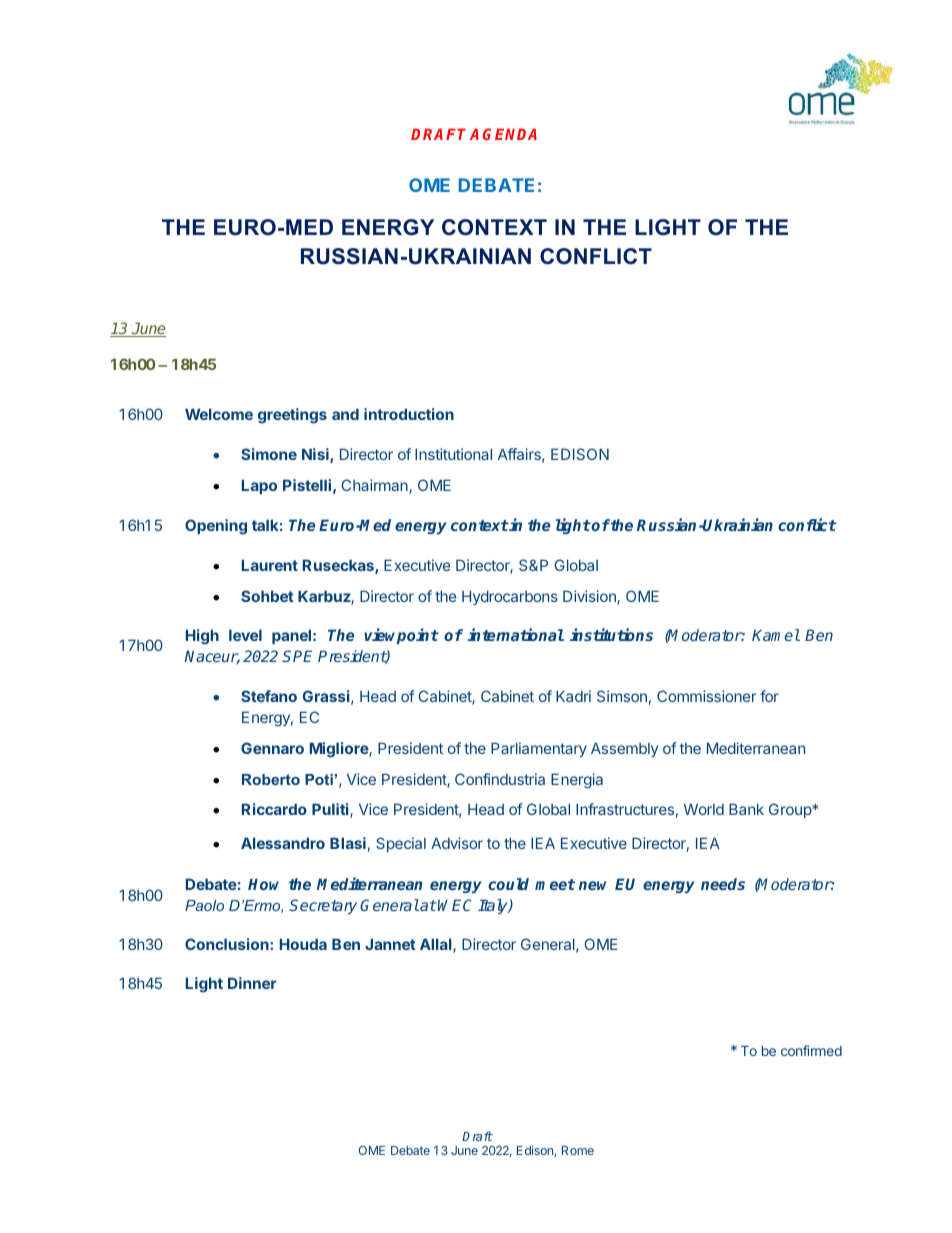  Describe the element at coordinates (252, 983) in the screenshot. I see `Dinner` at that location.
